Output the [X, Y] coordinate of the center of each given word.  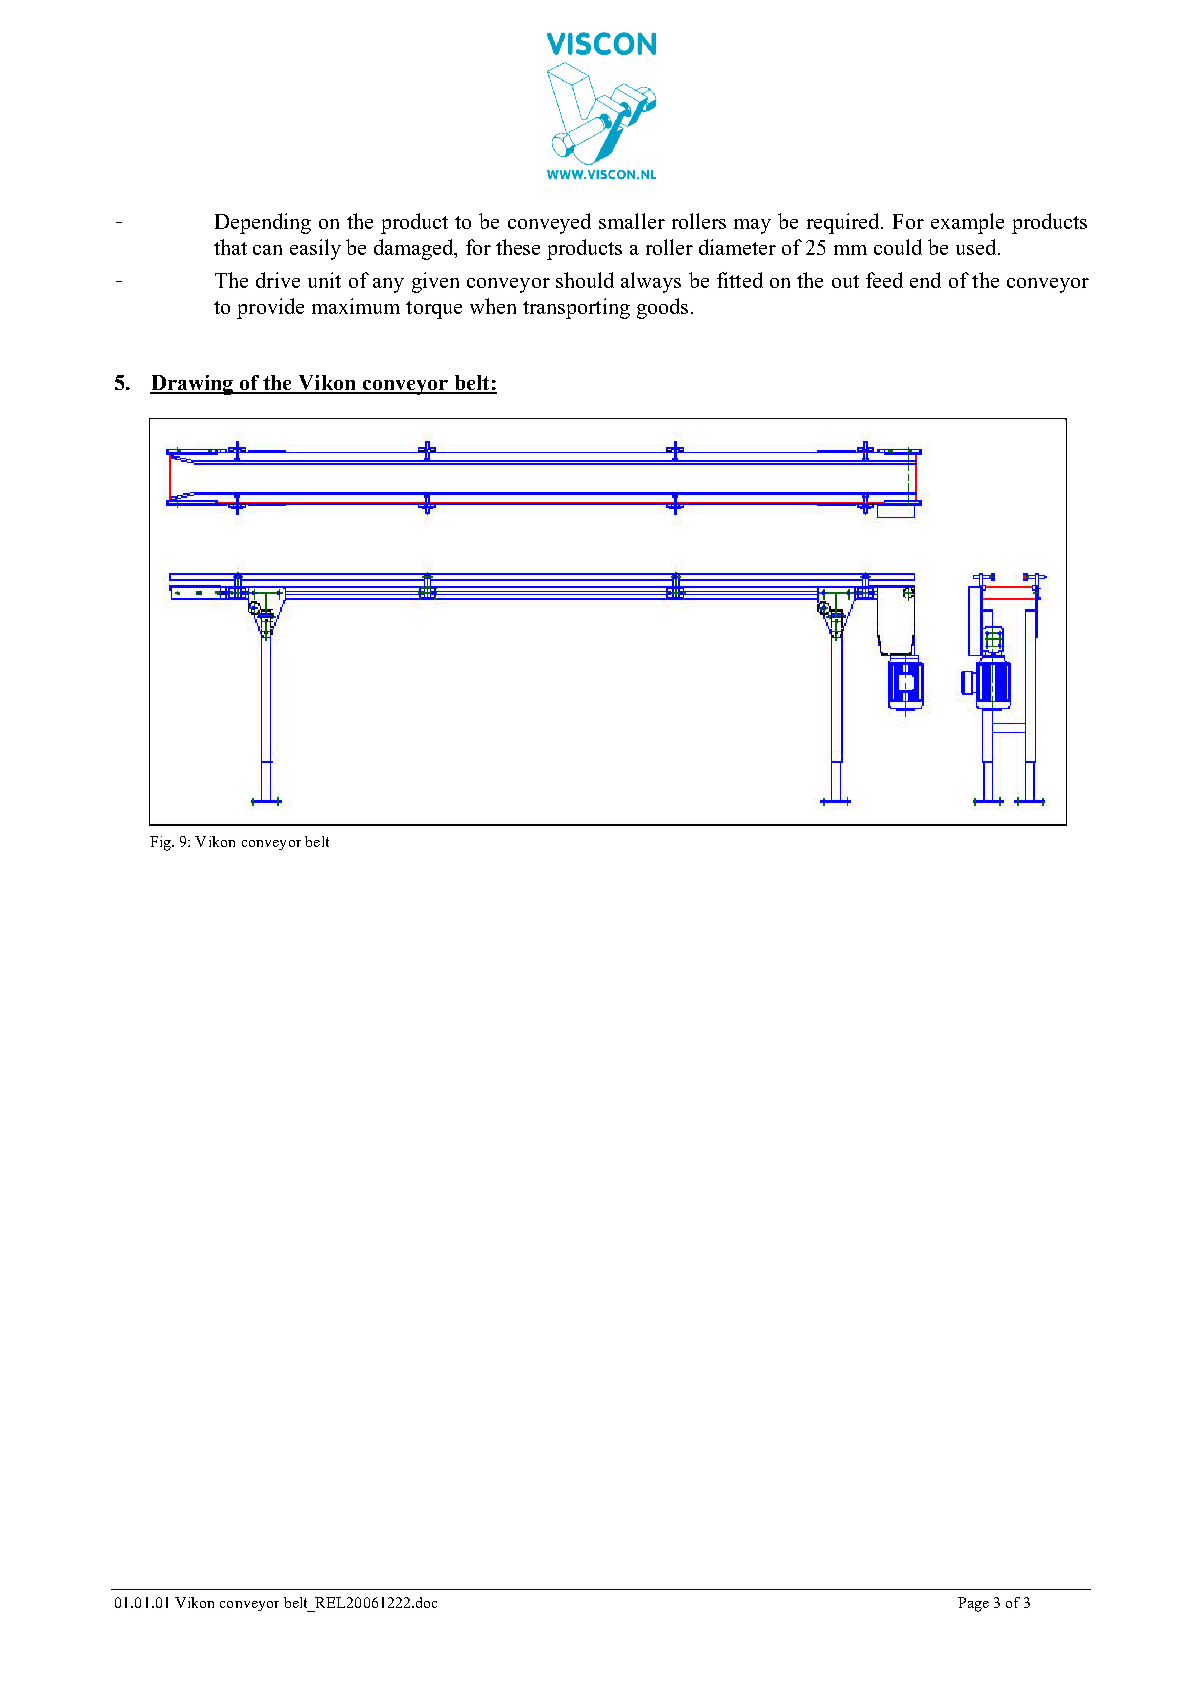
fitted [740, 280]
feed [884, 280]
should [585, 280]
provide [270, 308]
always [651, 282]
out [845, 281]
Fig [161, 843]
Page [973, 1604]
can [267, 250]
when [493, 306]
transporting [576, 308]
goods [662, 308]
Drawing [193, 385]
